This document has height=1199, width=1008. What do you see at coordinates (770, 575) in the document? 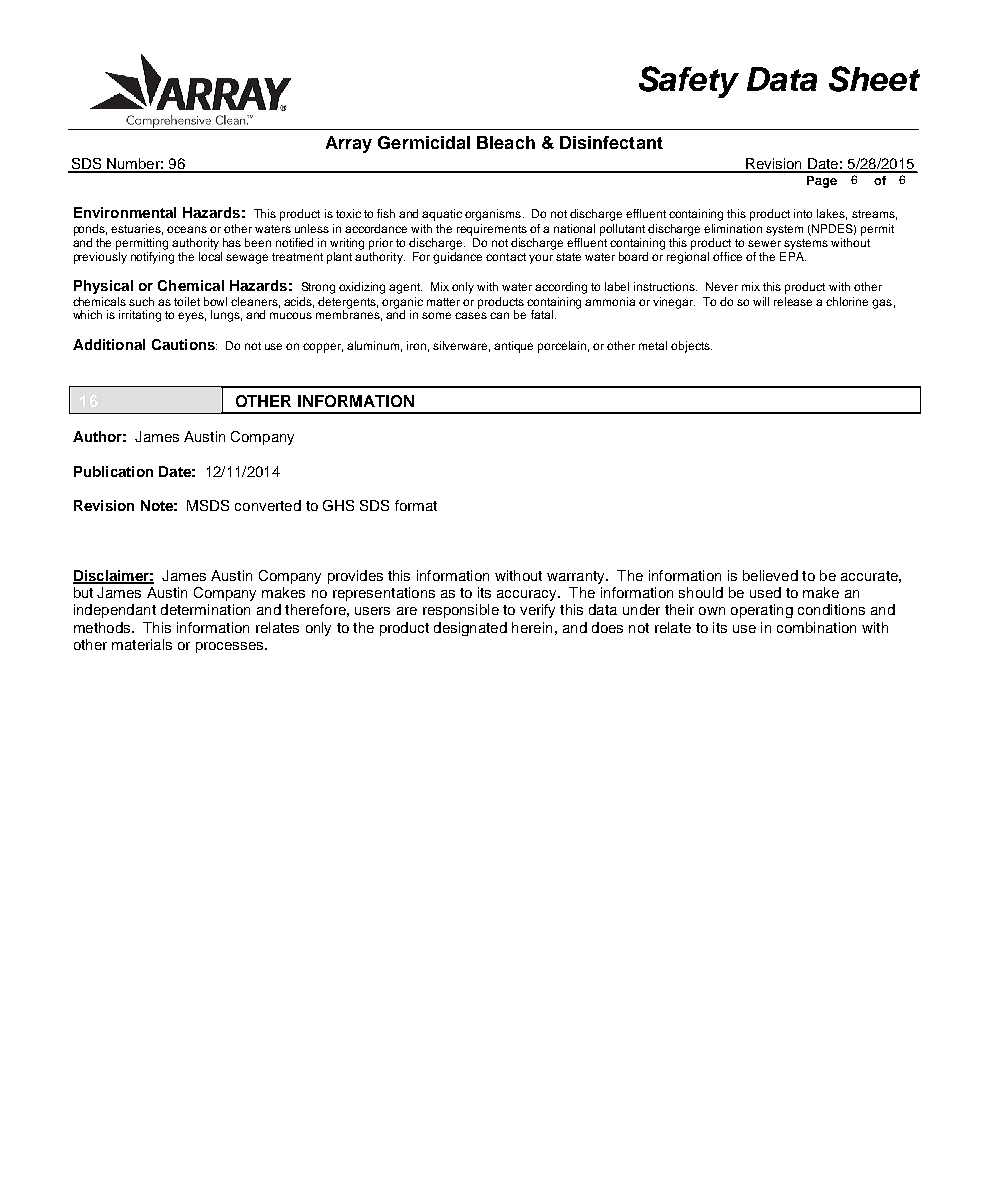
I see `believed` at bounding box center [770, 575].
